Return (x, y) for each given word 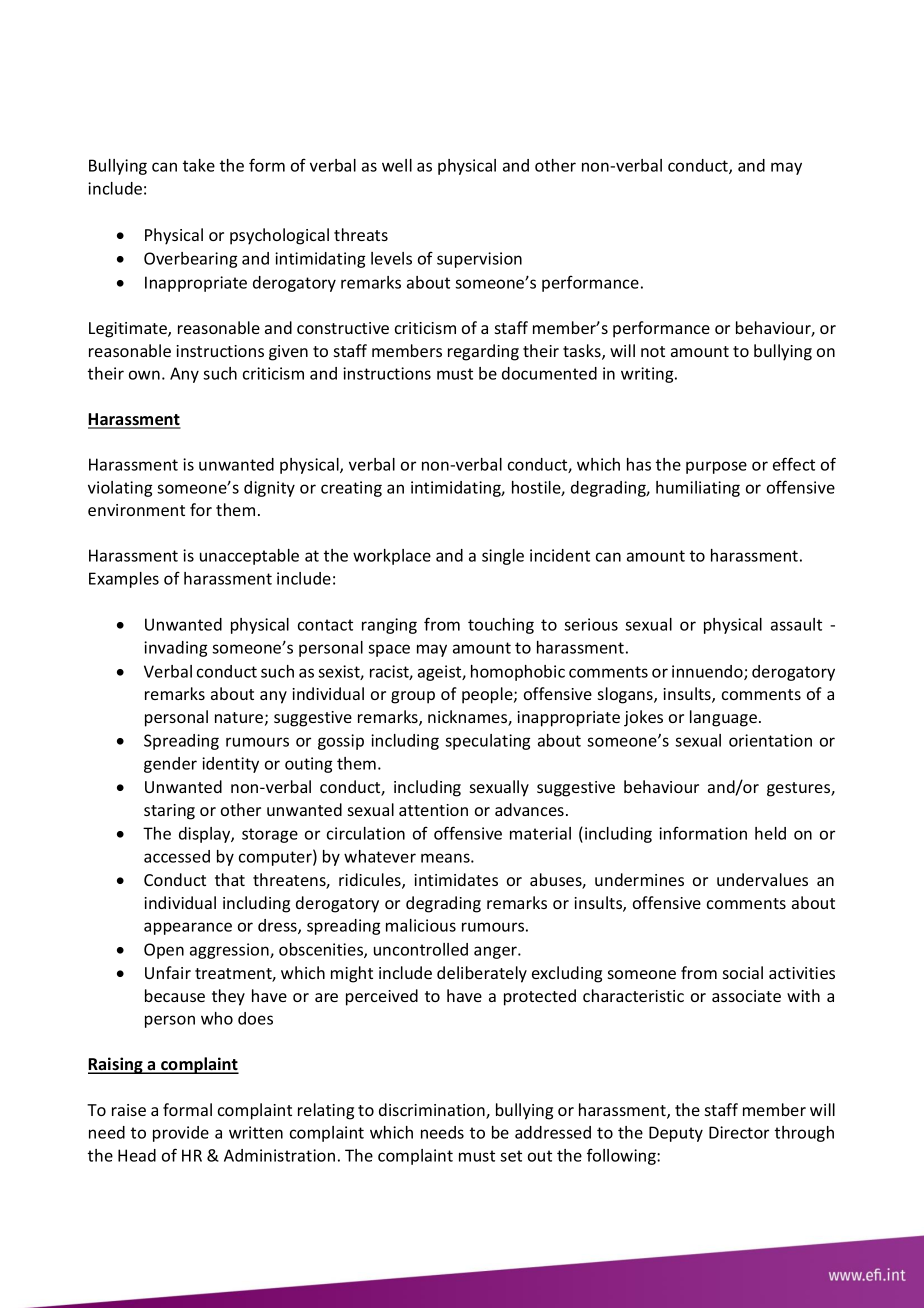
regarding (483, 352)
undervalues (762, 879)
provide (181, 1134)
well (397, 165)
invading (175, 649)
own (144, 375)
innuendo (708, 672)
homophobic (518, 673)
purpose (716, 467)
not (653, 351)
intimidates (456, 879)
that (230, 879)
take (199, 165)
